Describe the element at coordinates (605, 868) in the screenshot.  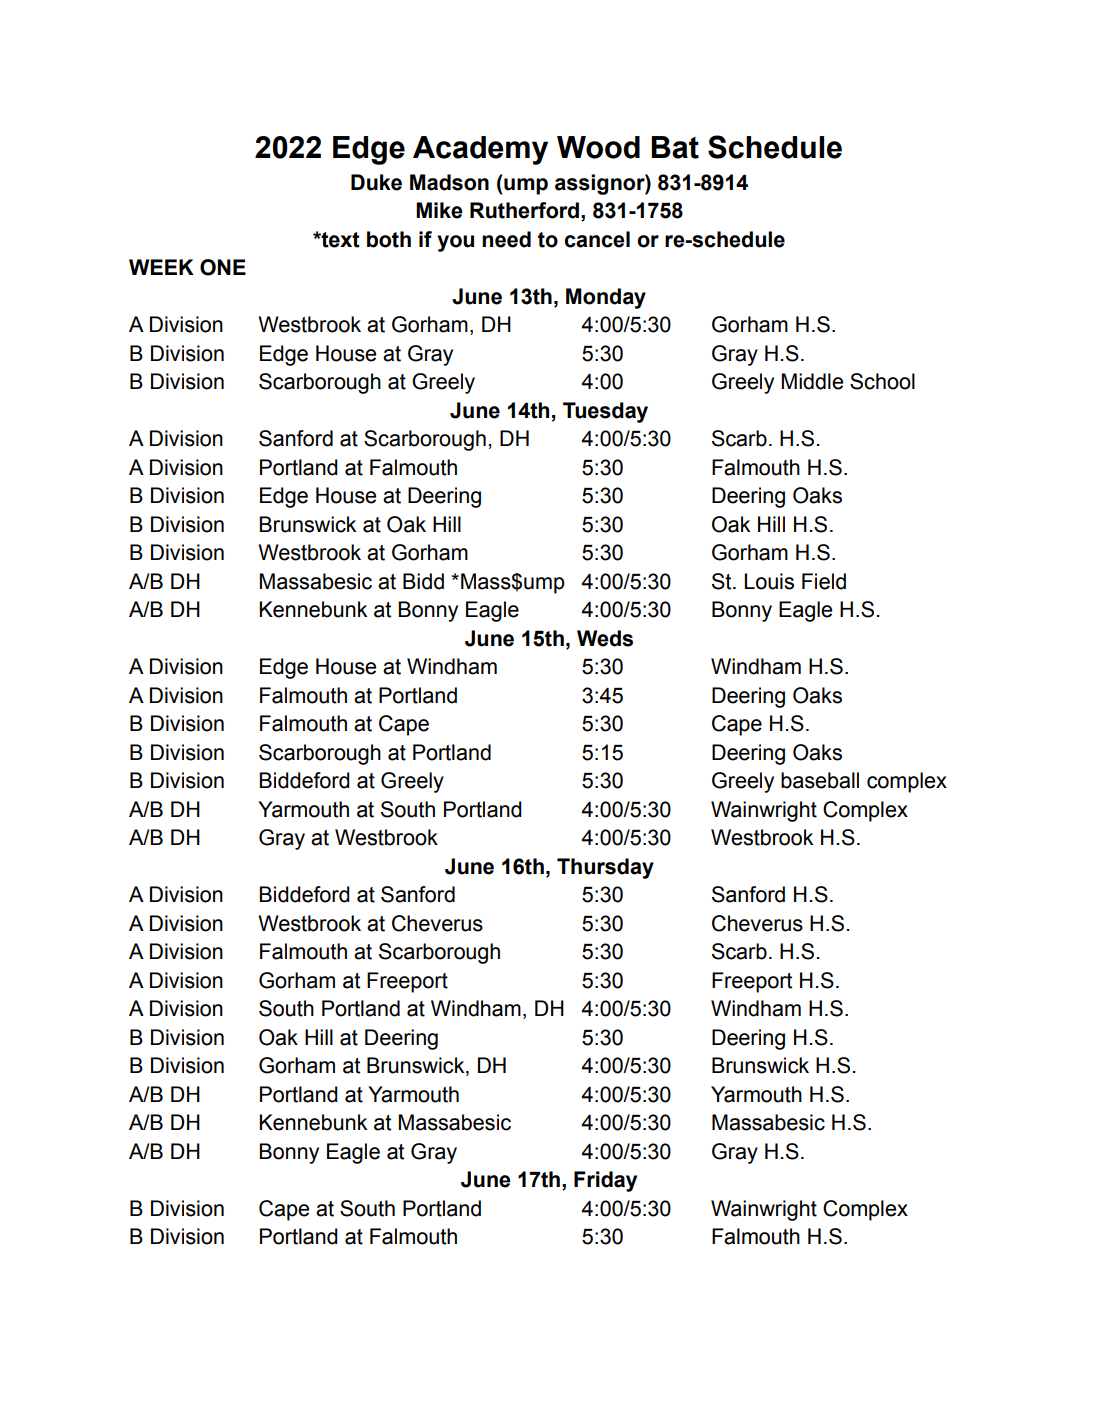
I see `Thursday` at that location.
